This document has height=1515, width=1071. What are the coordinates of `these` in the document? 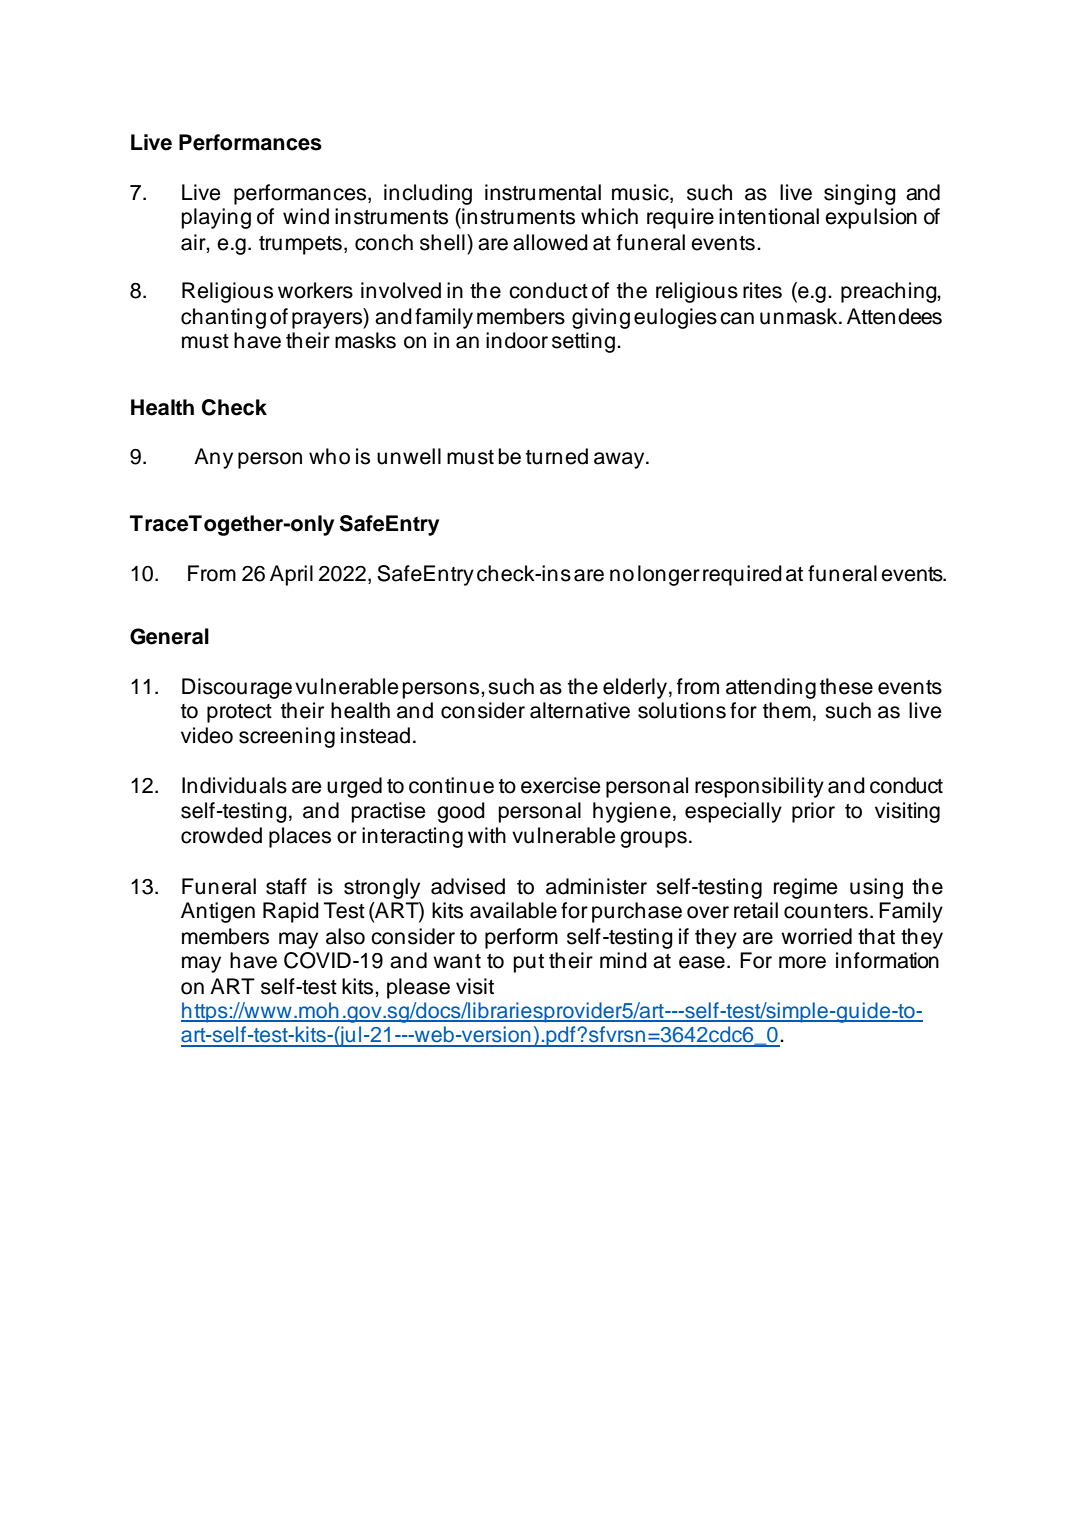 It's located at (846, 686).
